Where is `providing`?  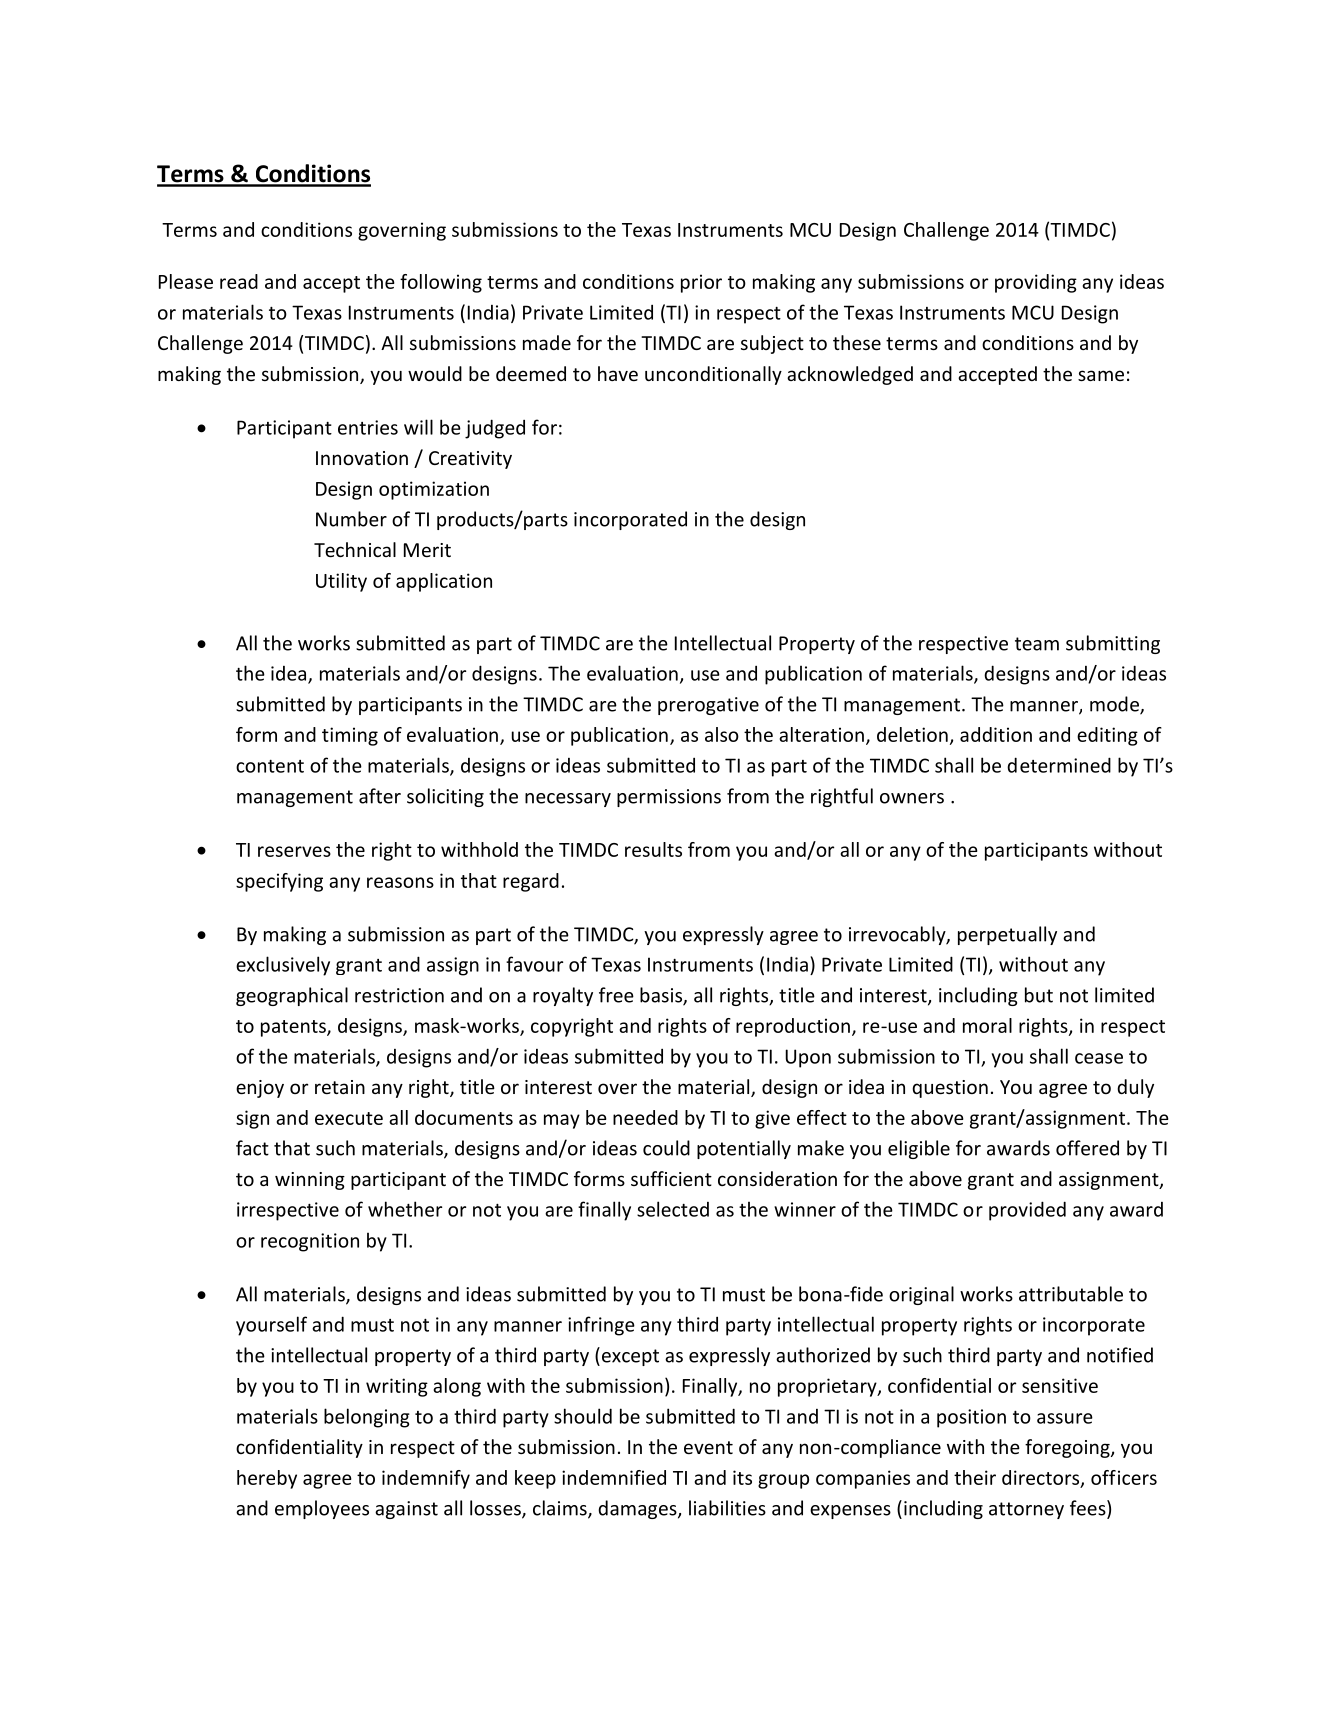 providing is located at coordinates (1036, 283).
